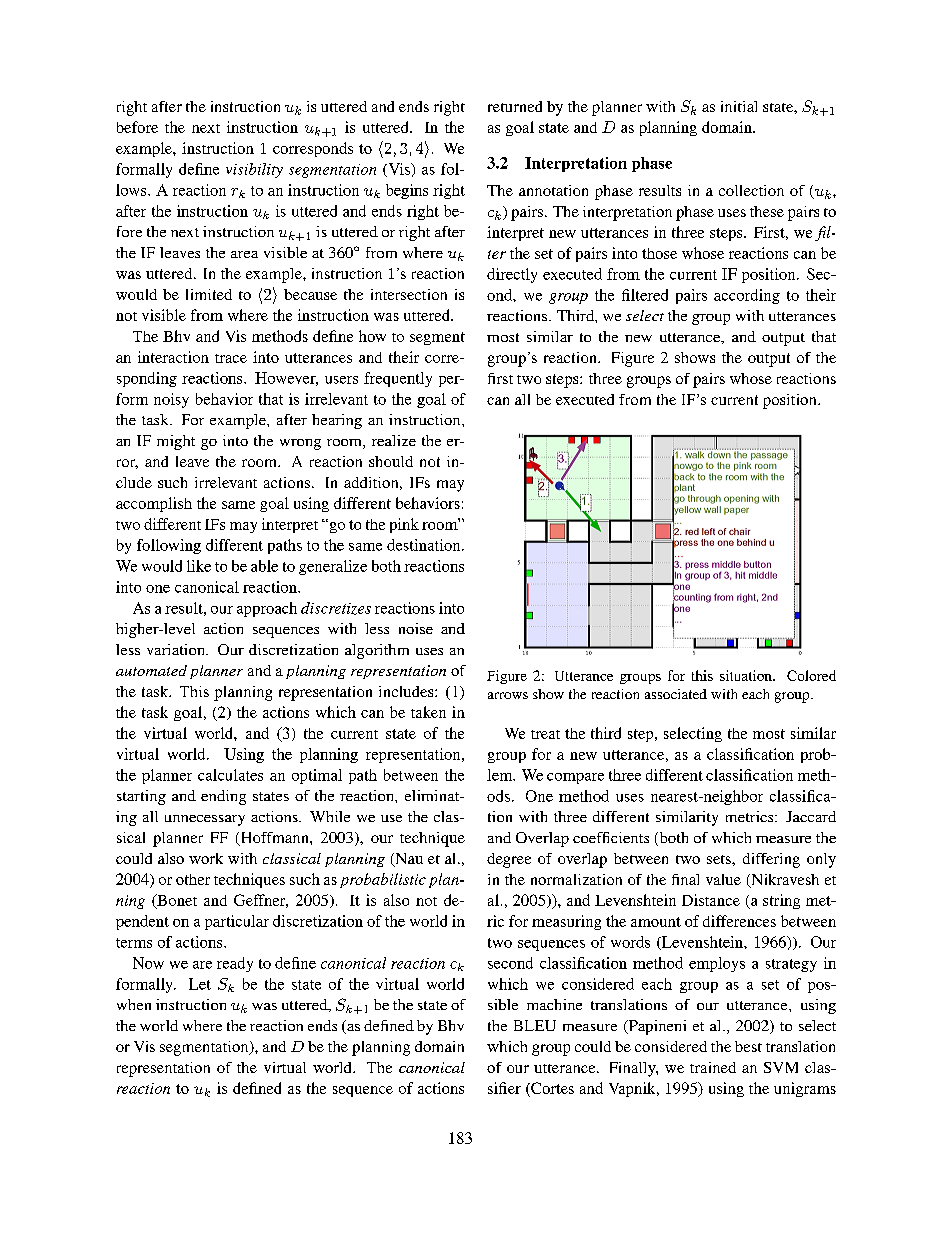  What do you see at coordinates (416, 628) in the page?
I see `noise` at bounding box center [416, 628].
